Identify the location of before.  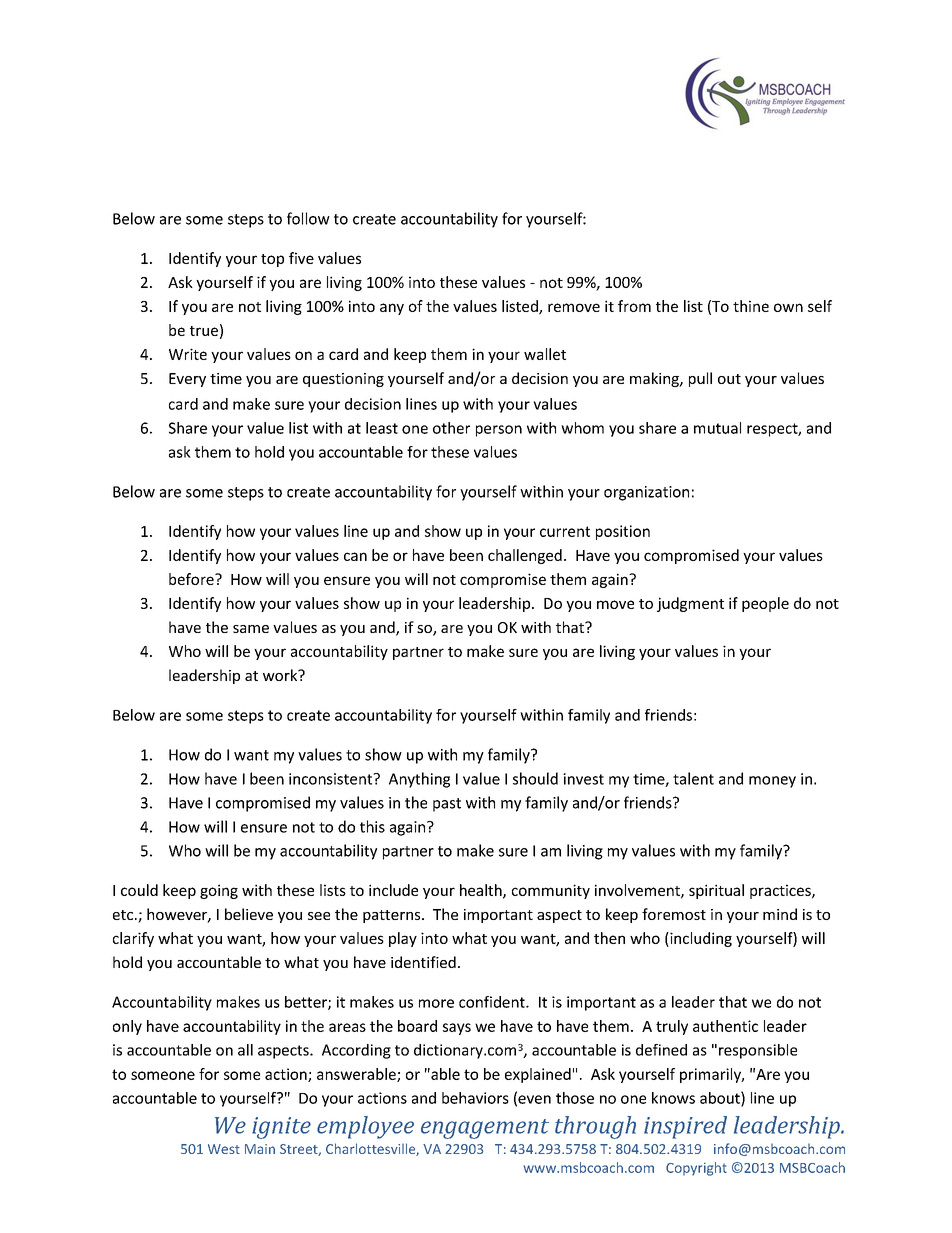
(192, 579).
